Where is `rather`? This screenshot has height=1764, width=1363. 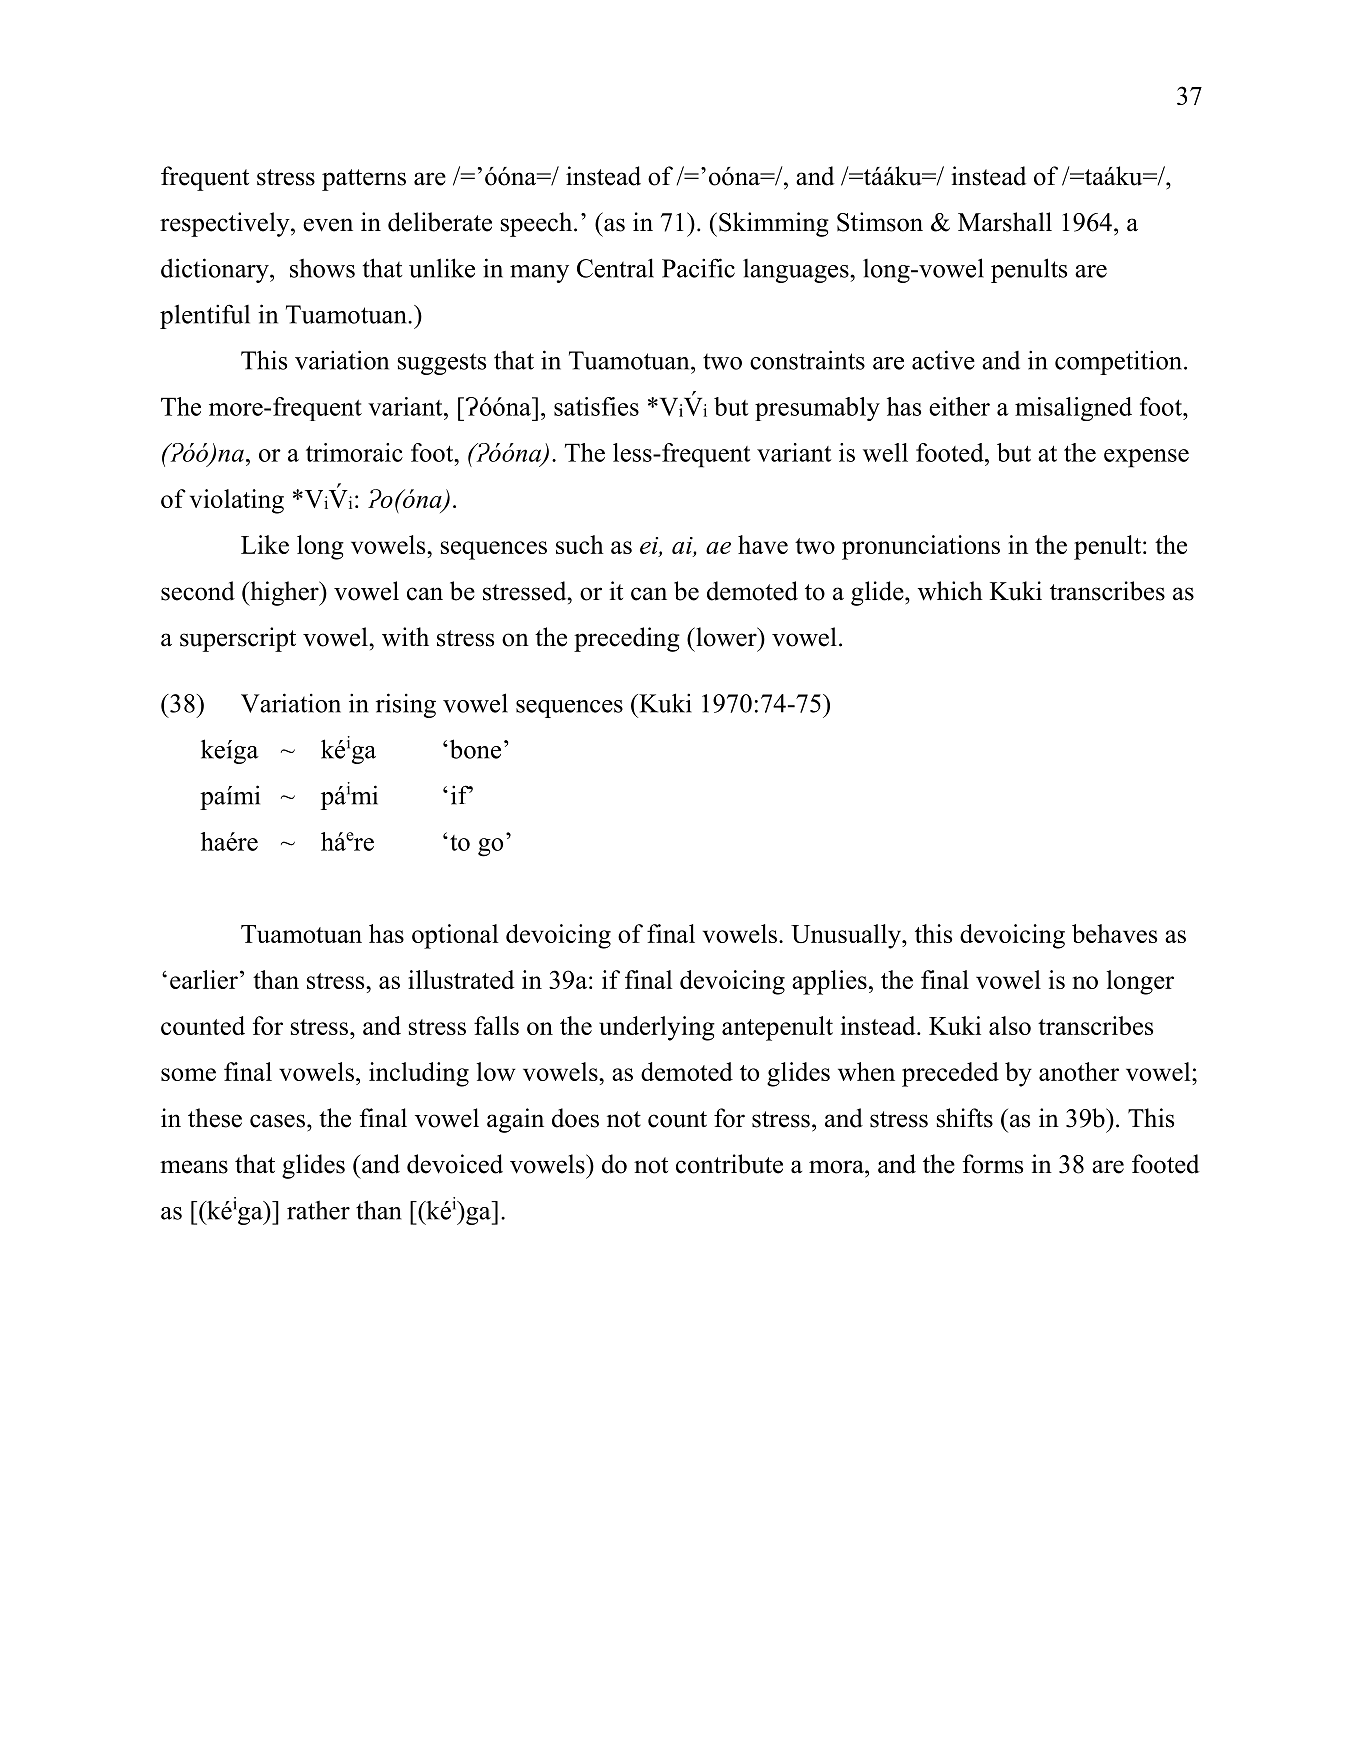
rather is located at coordinates (318, 1210).
